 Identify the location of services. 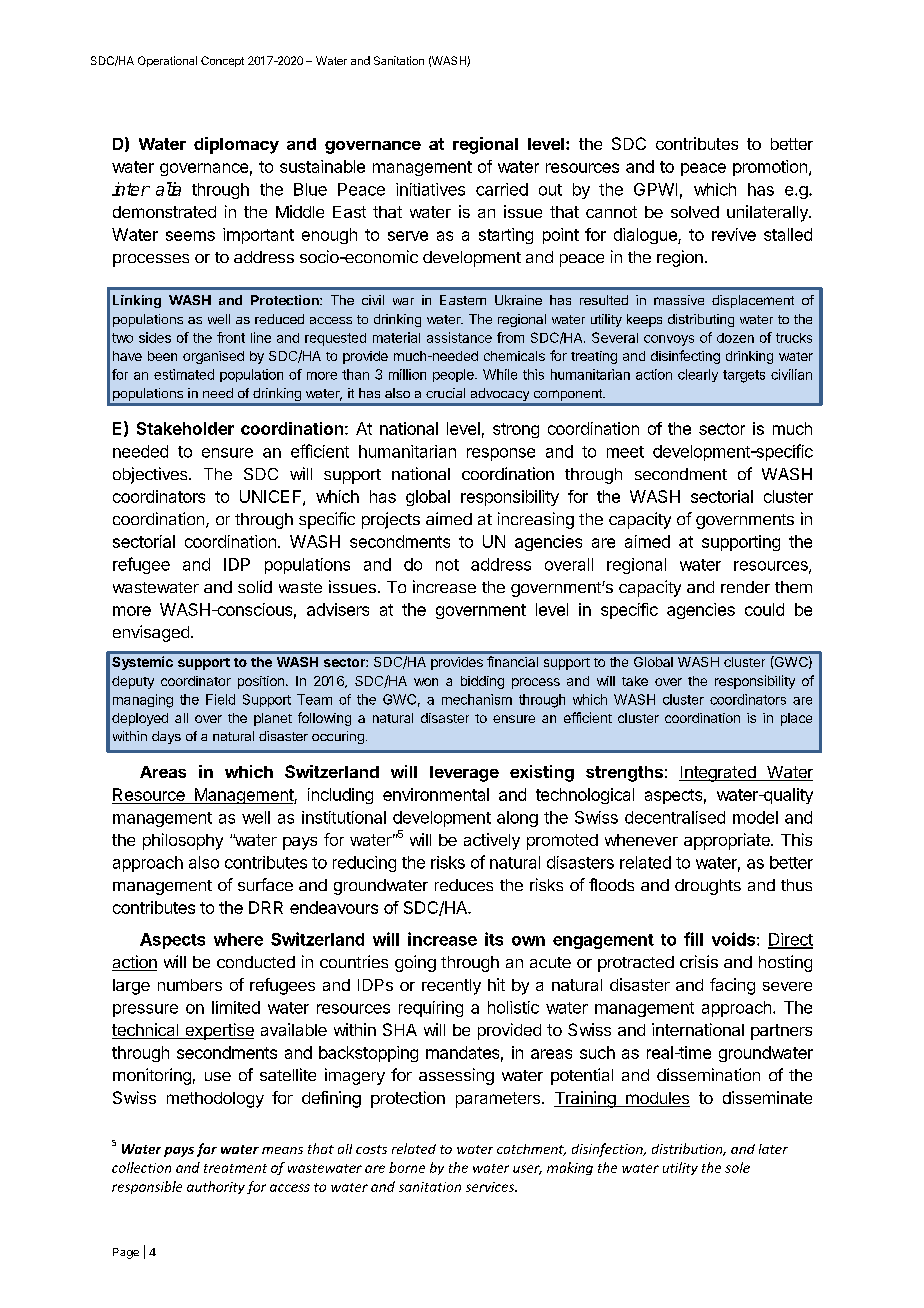
(491, 1187).
